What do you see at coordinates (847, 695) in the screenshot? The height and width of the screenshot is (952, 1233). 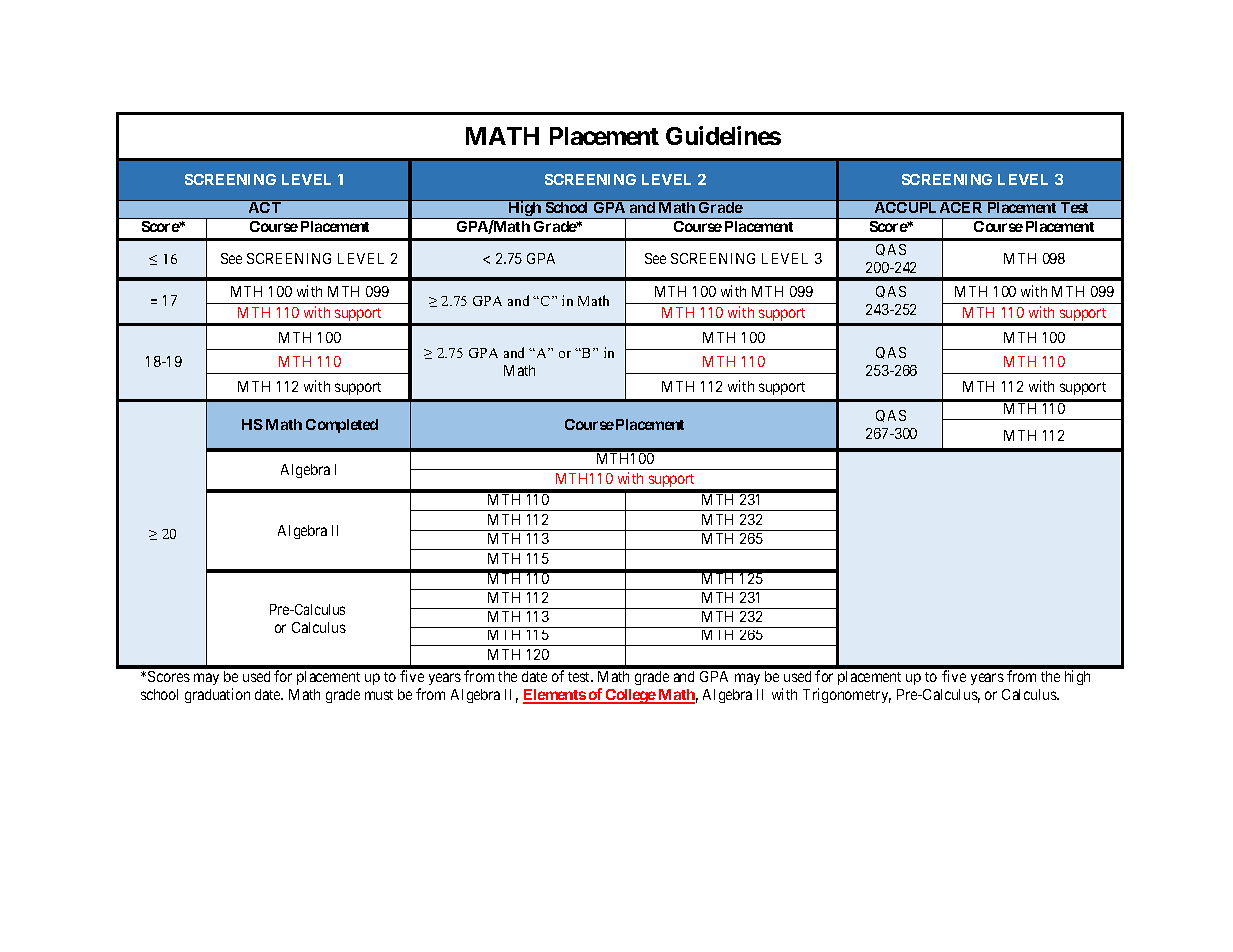 I see `Trigonometry` at bounding box center [847, 695].
